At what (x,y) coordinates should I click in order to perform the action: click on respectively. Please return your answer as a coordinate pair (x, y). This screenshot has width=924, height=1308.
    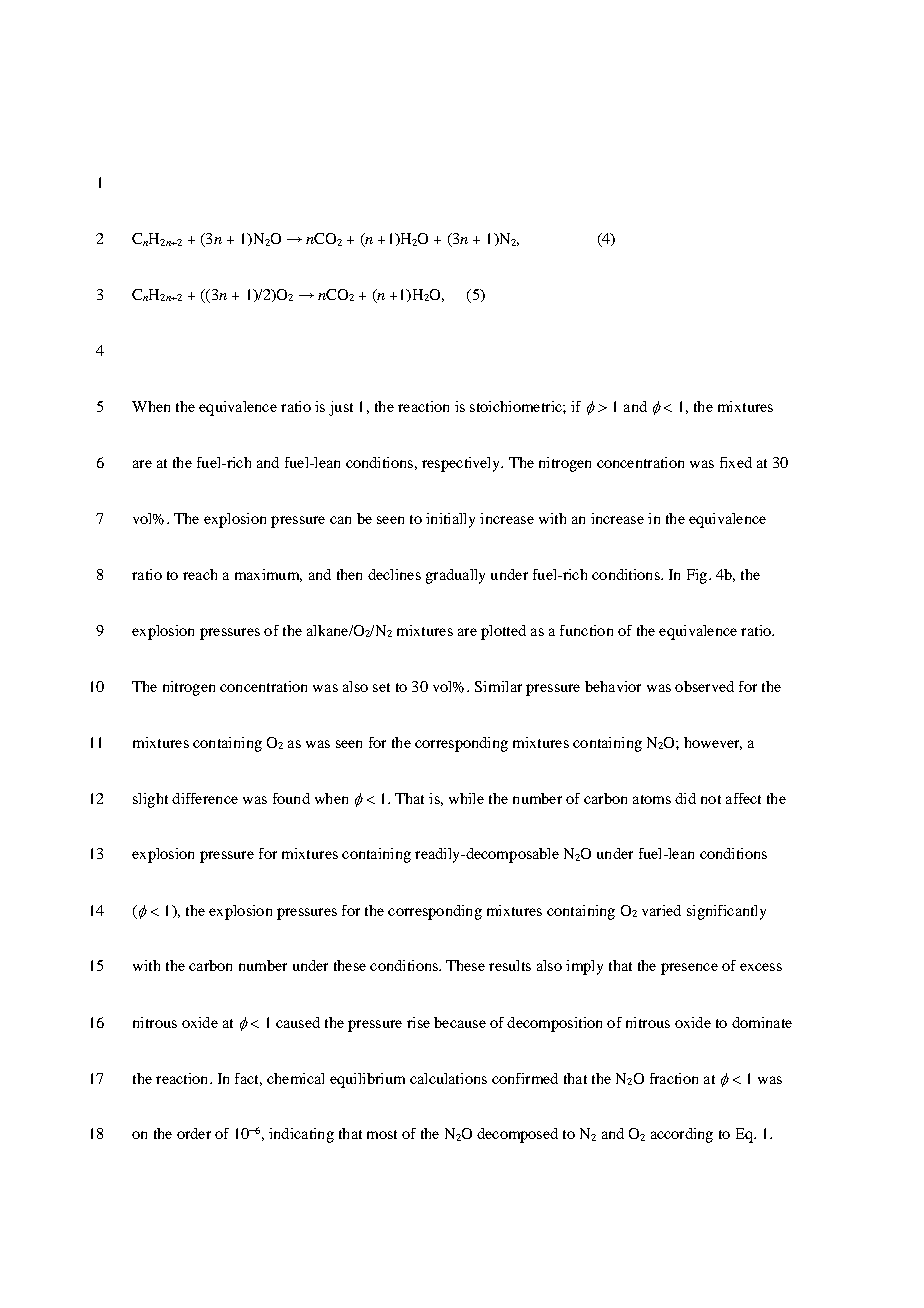
    Looking at the image, I should click on (462, 464).
